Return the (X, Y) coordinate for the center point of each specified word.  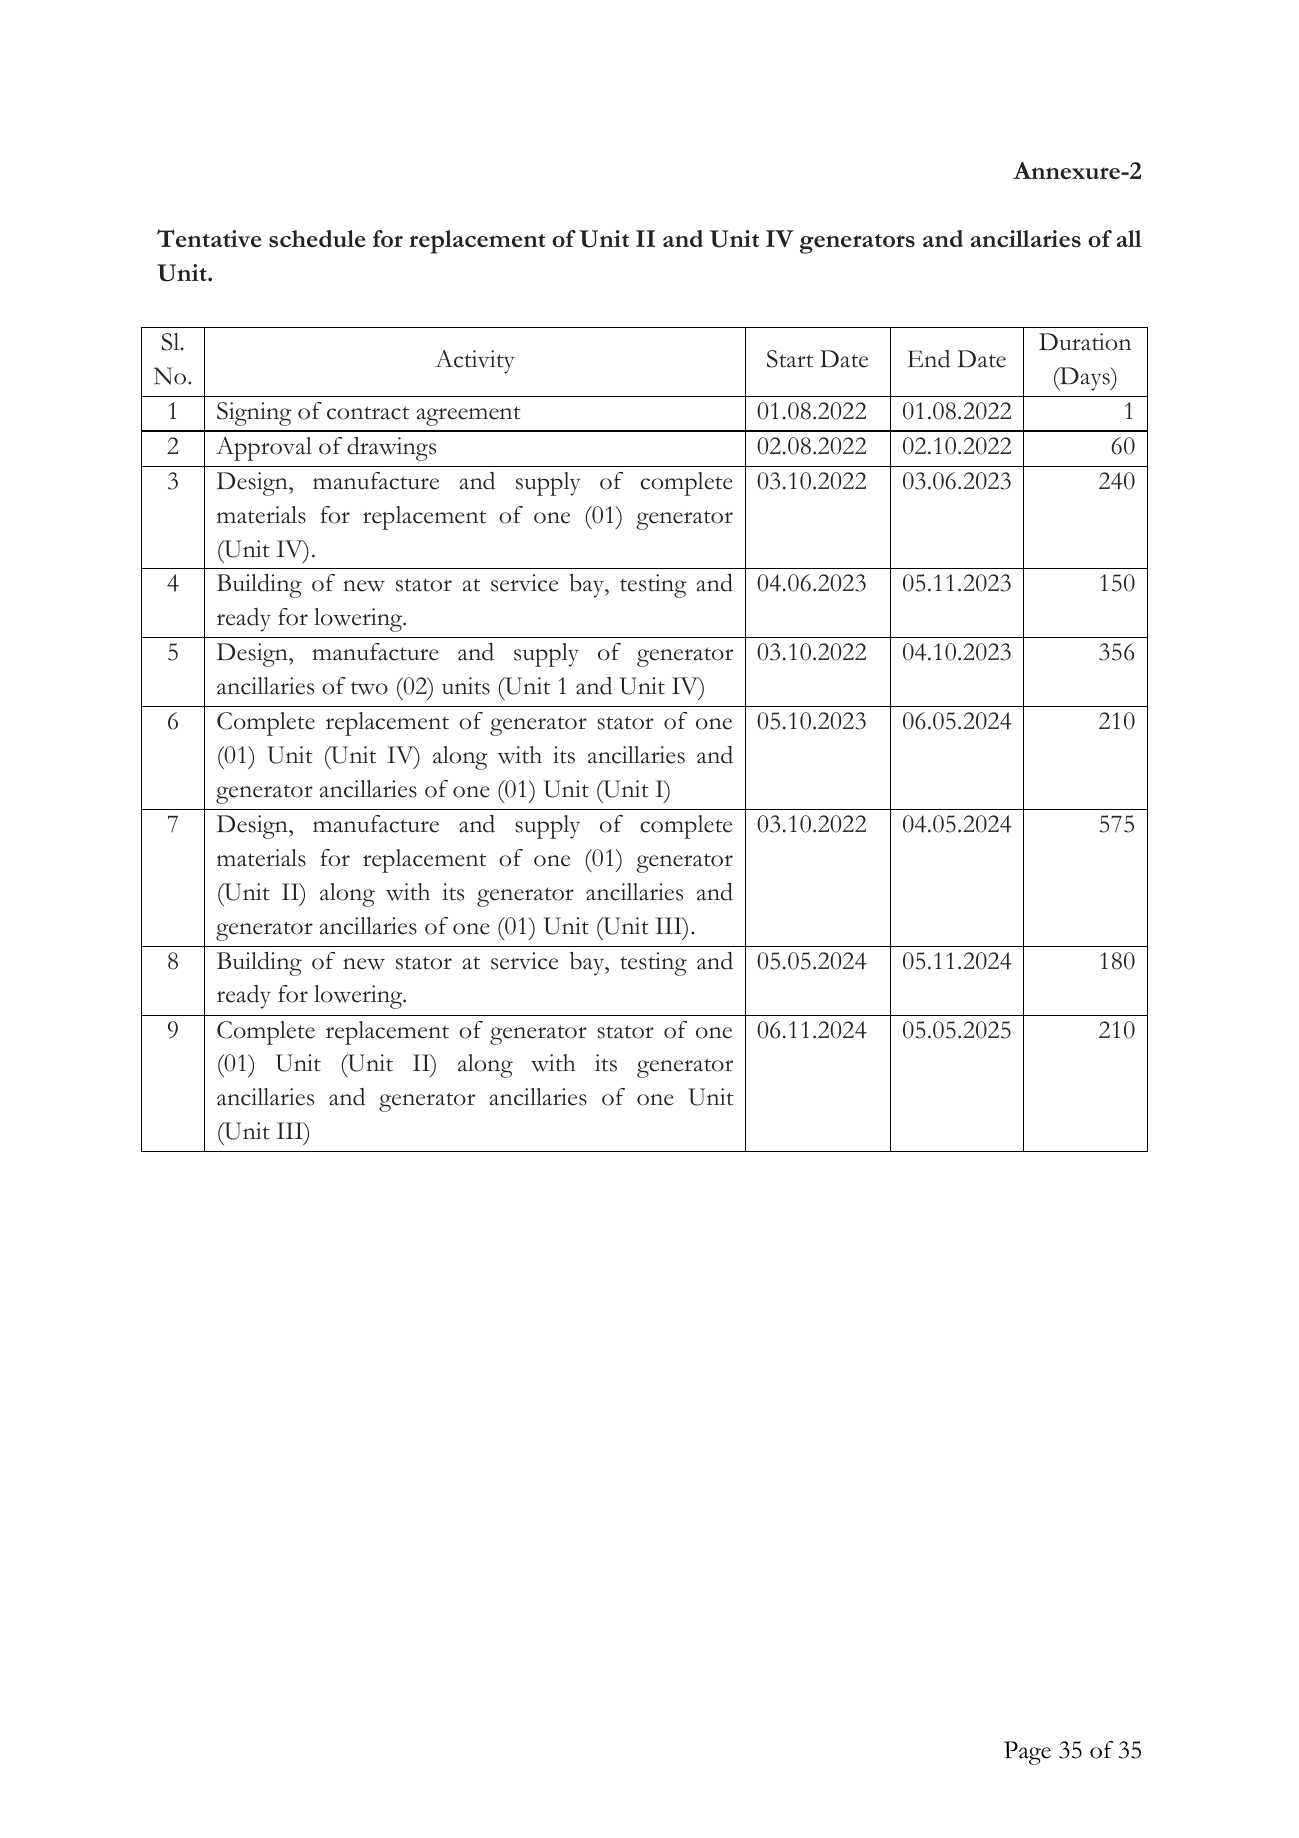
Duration (1085, 342)
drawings (391, 449)
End (929, 359)
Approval (264, 449)
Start (790, 359)
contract (368, 413)
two (369, 688)
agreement (469, 416)
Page (1027, 1753)
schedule (317, 238)
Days (1085, 379)
